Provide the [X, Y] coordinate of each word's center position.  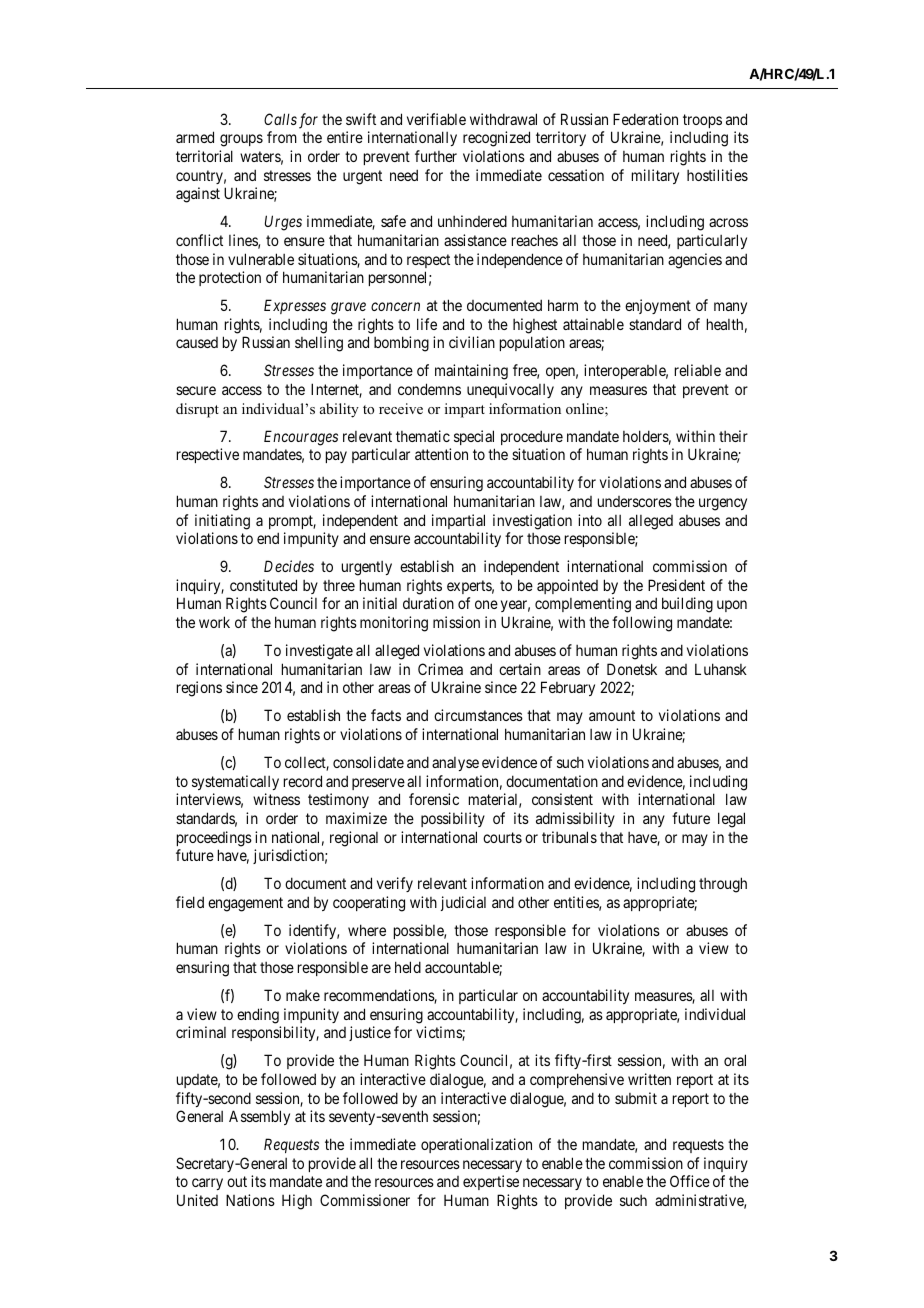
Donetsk [632, 669]
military [655, 176]
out [237, 1182]
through [723, 885]
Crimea [440, 669]
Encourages [301, 438]
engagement [245, 904]
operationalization [476, 1145]
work [214, 622]
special [474, 437]
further [436, 156]
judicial [463, 903]
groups [241, 140]
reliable [698, 370]
